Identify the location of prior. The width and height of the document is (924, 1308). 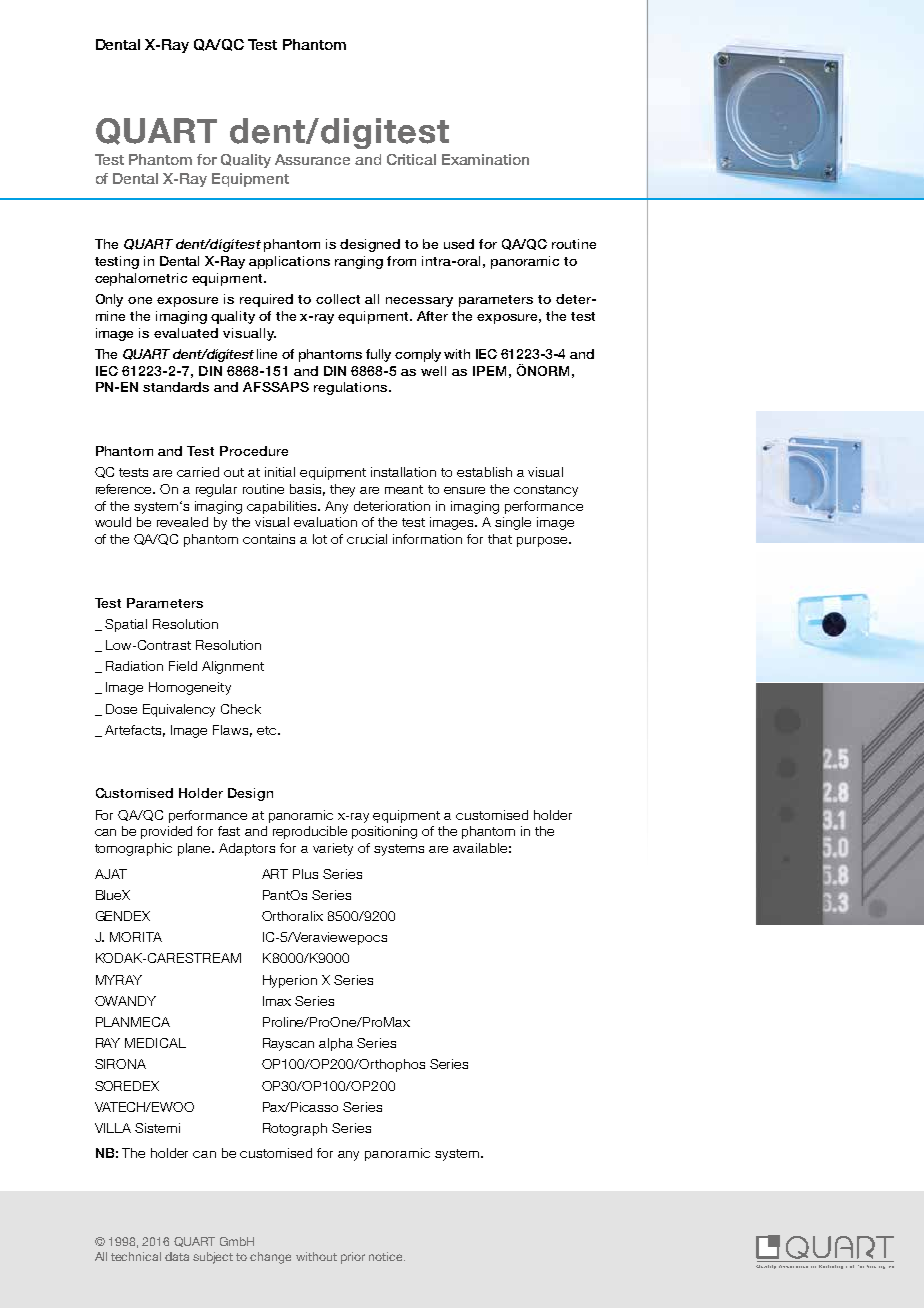
(353, 1258).
